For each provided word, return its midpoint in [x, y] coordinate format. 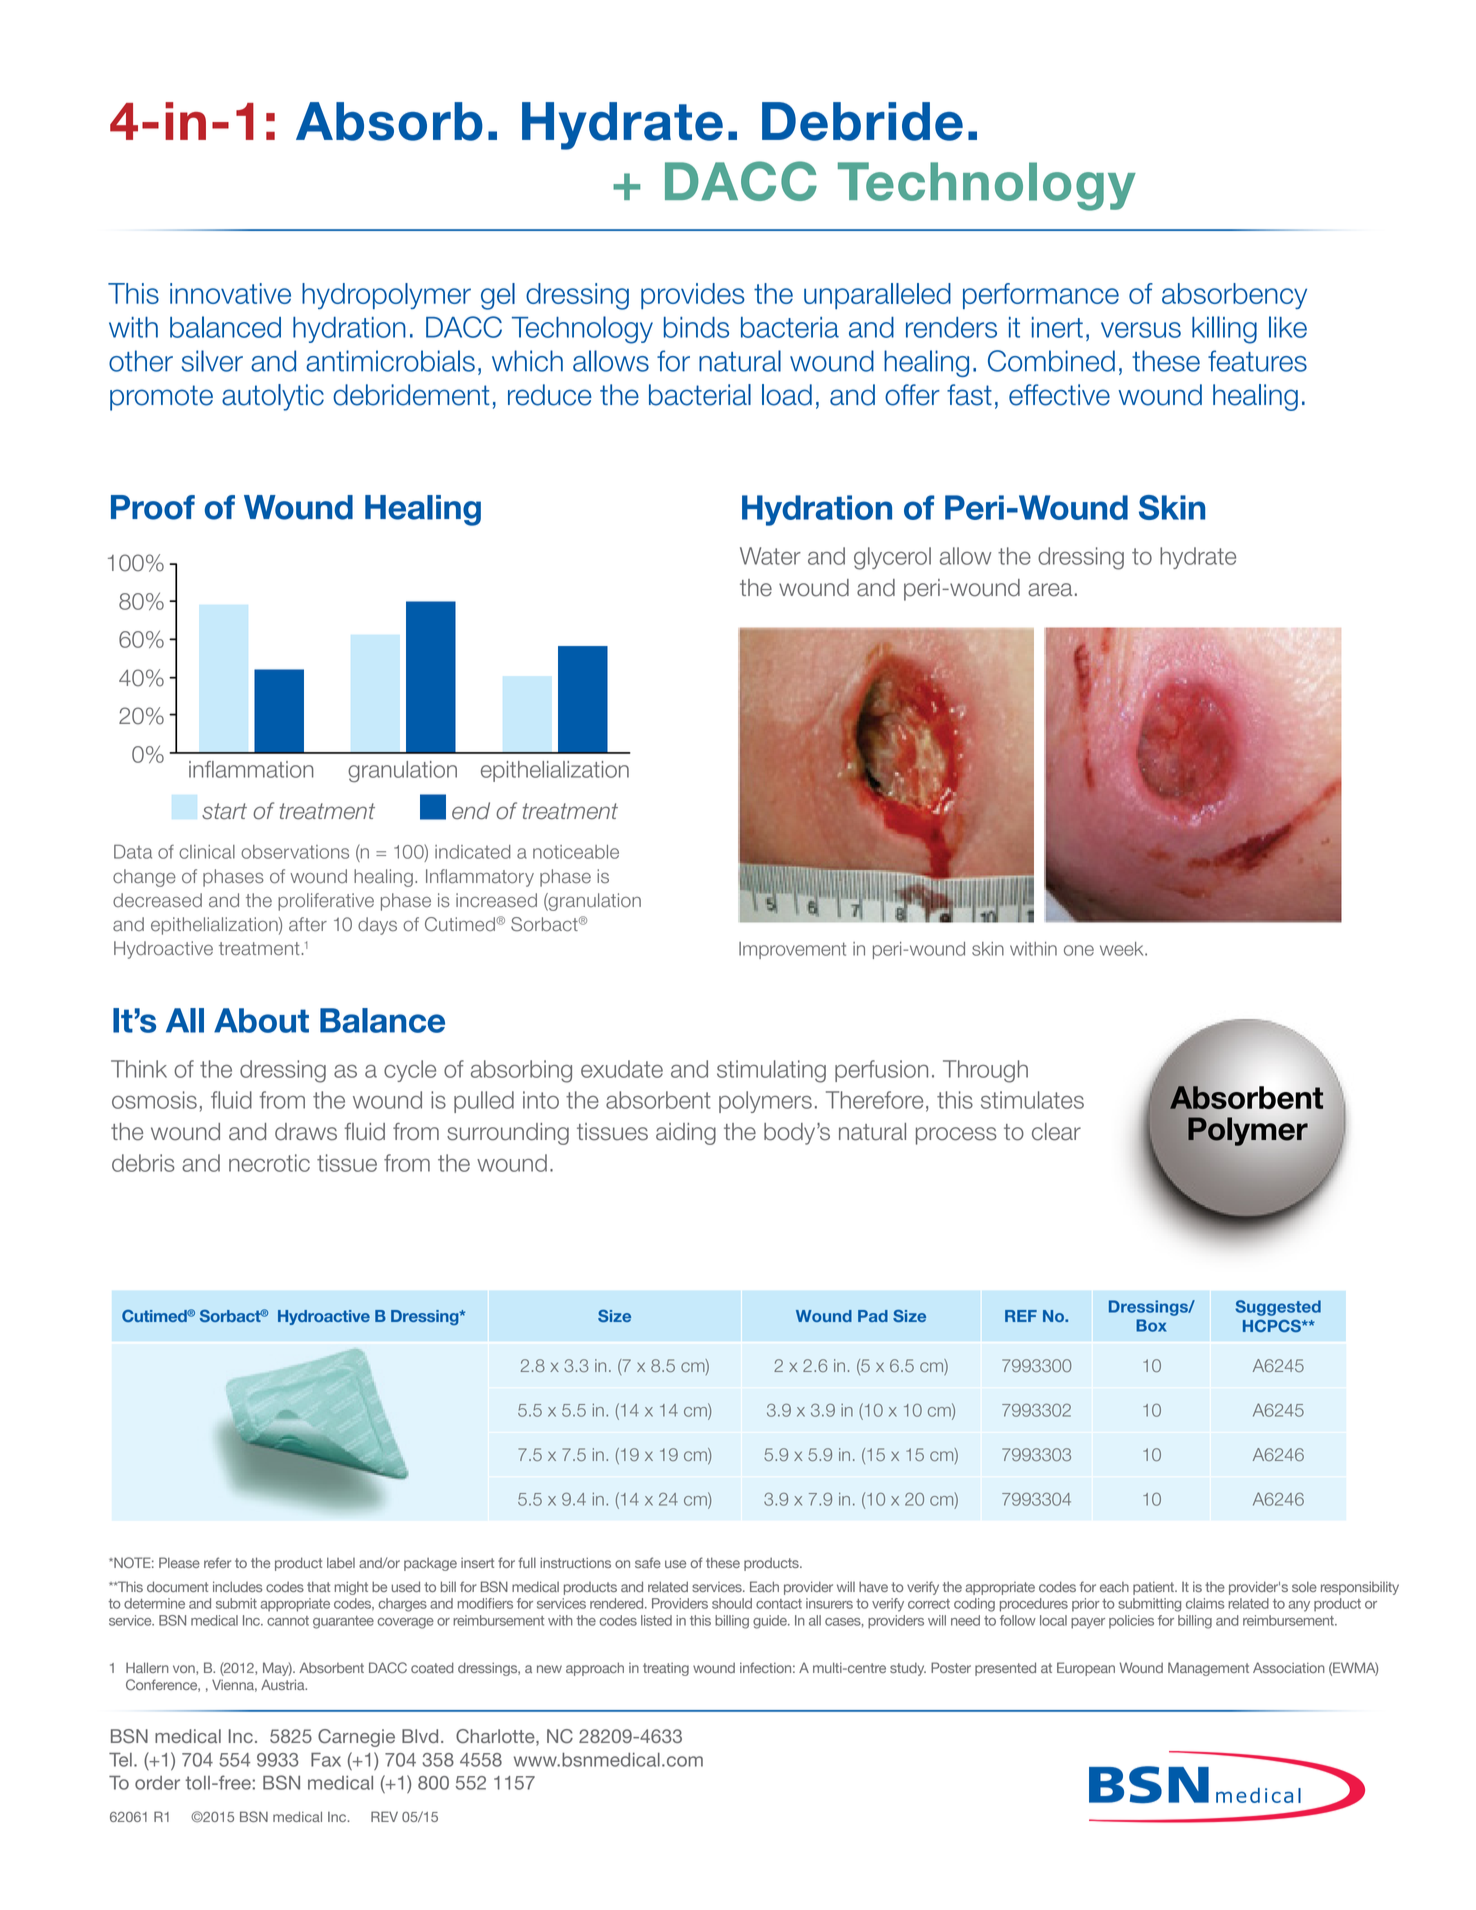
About [261, 1020]
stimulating [771, 1071]
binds [696, 327]
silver [212, 361]
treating [666, 1669]
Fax [326, 1760]
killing [1224, 330]
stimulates [1032, 1100]
